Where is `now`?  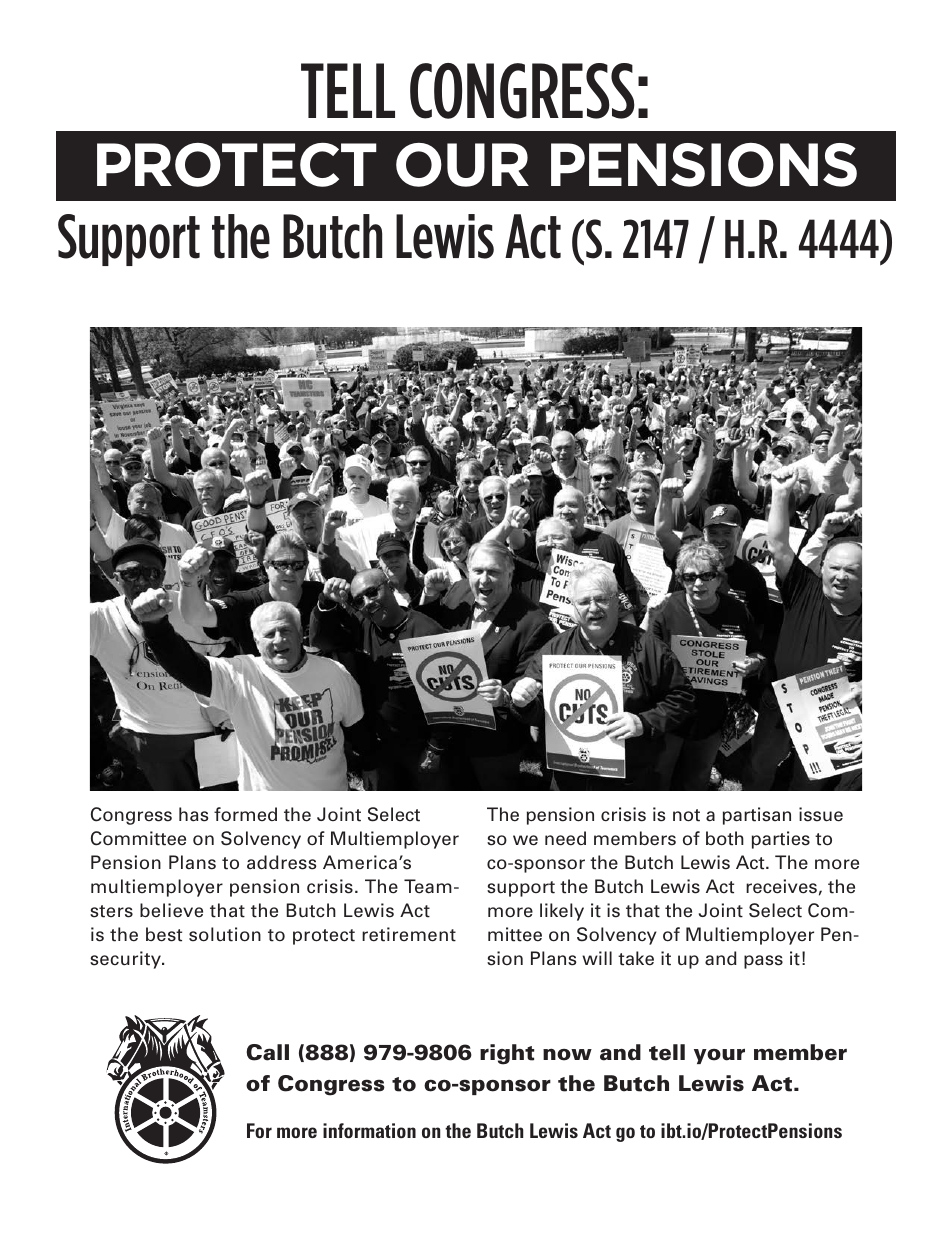 now is located at coordinates (567, 1055).
